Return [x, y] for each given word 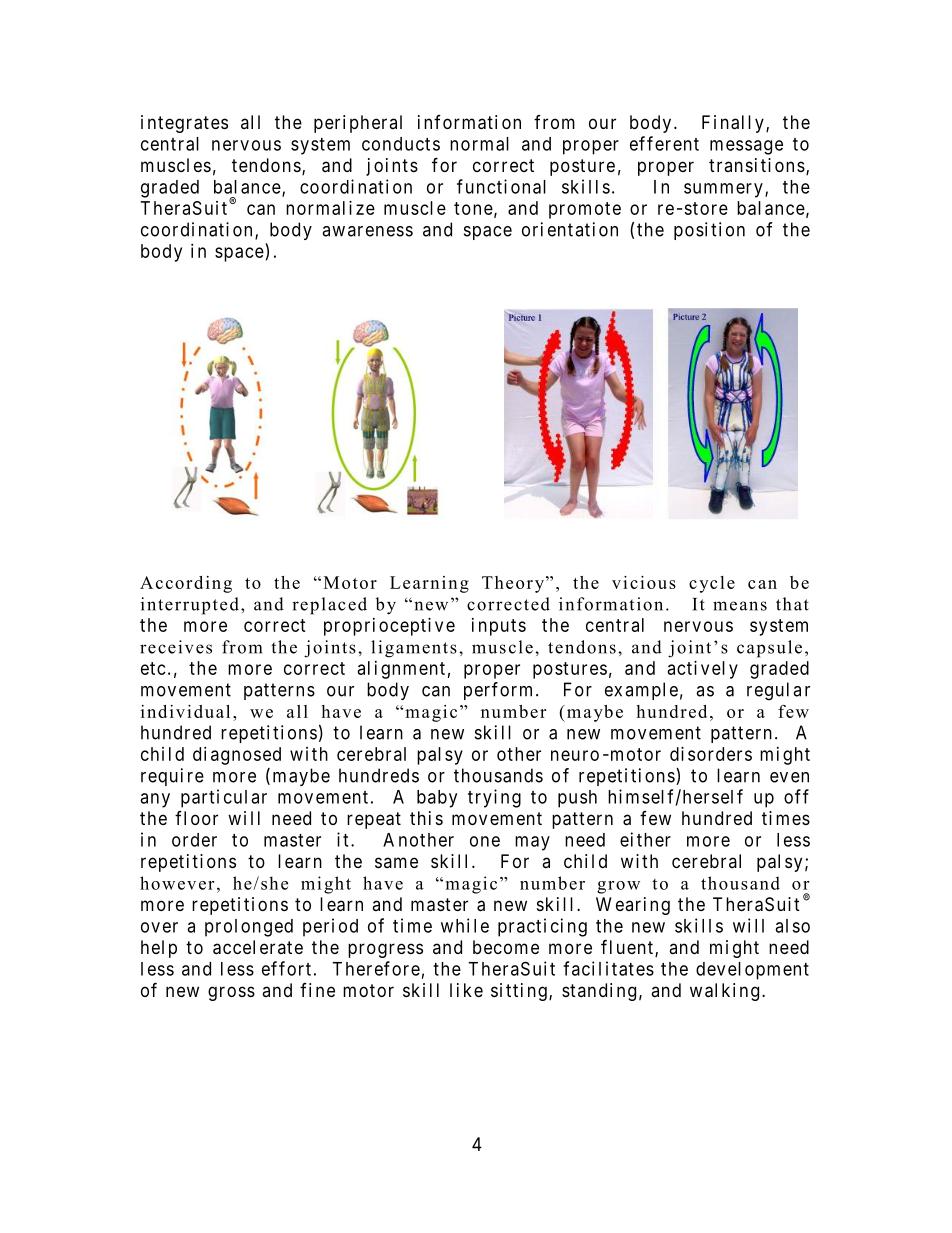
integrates [184, 124]
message [746, 147]
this [426, 818]
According [186, 584]
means [740, 606]
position [709, 231]
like [466, 990]
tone [473, 208]
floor [196, 818]
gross [231, 993]
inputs [499, 627]
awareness [367, 231]
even [789, 777]
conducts [401, 144]
